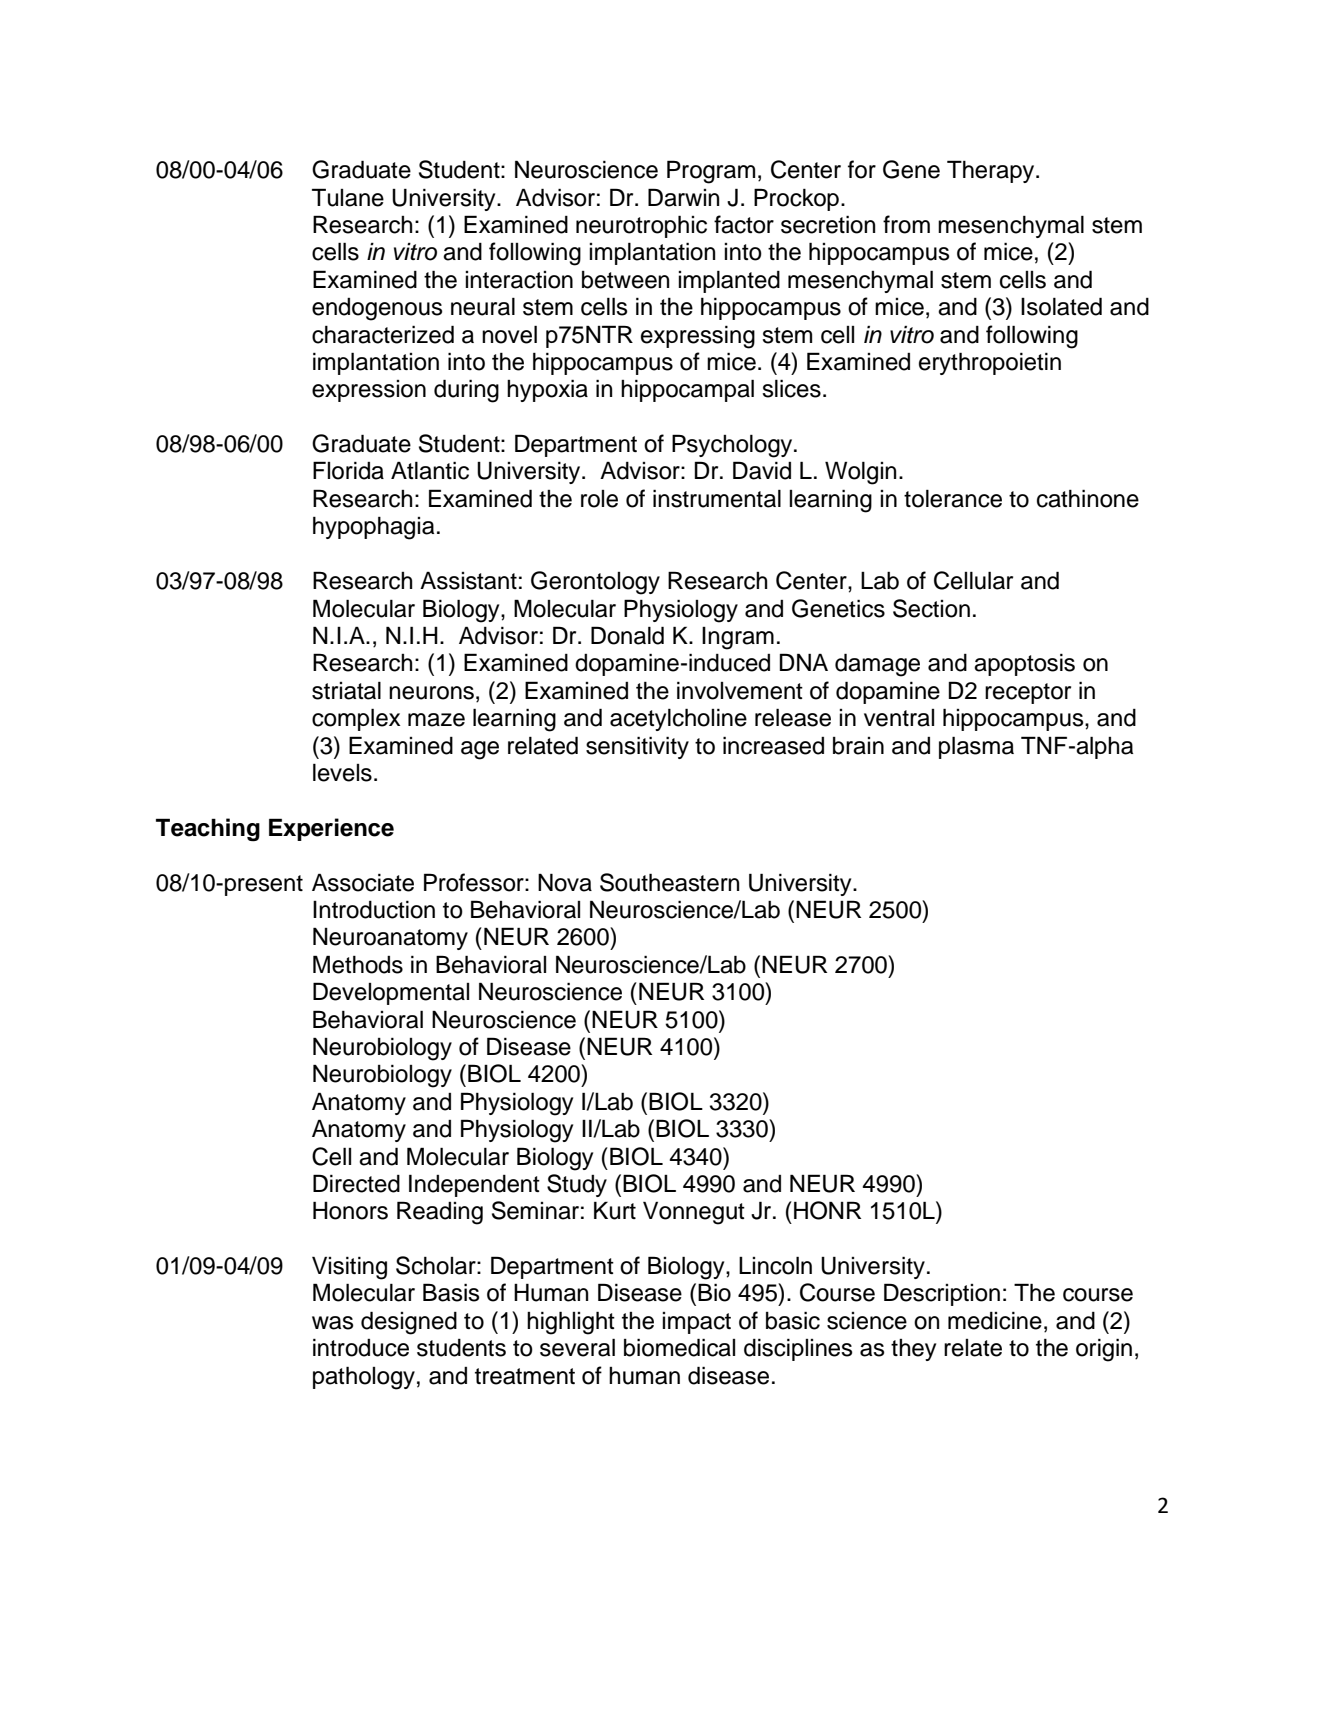 The image size is (1325, 1715). I want to click on was, so click(332, 1323).
